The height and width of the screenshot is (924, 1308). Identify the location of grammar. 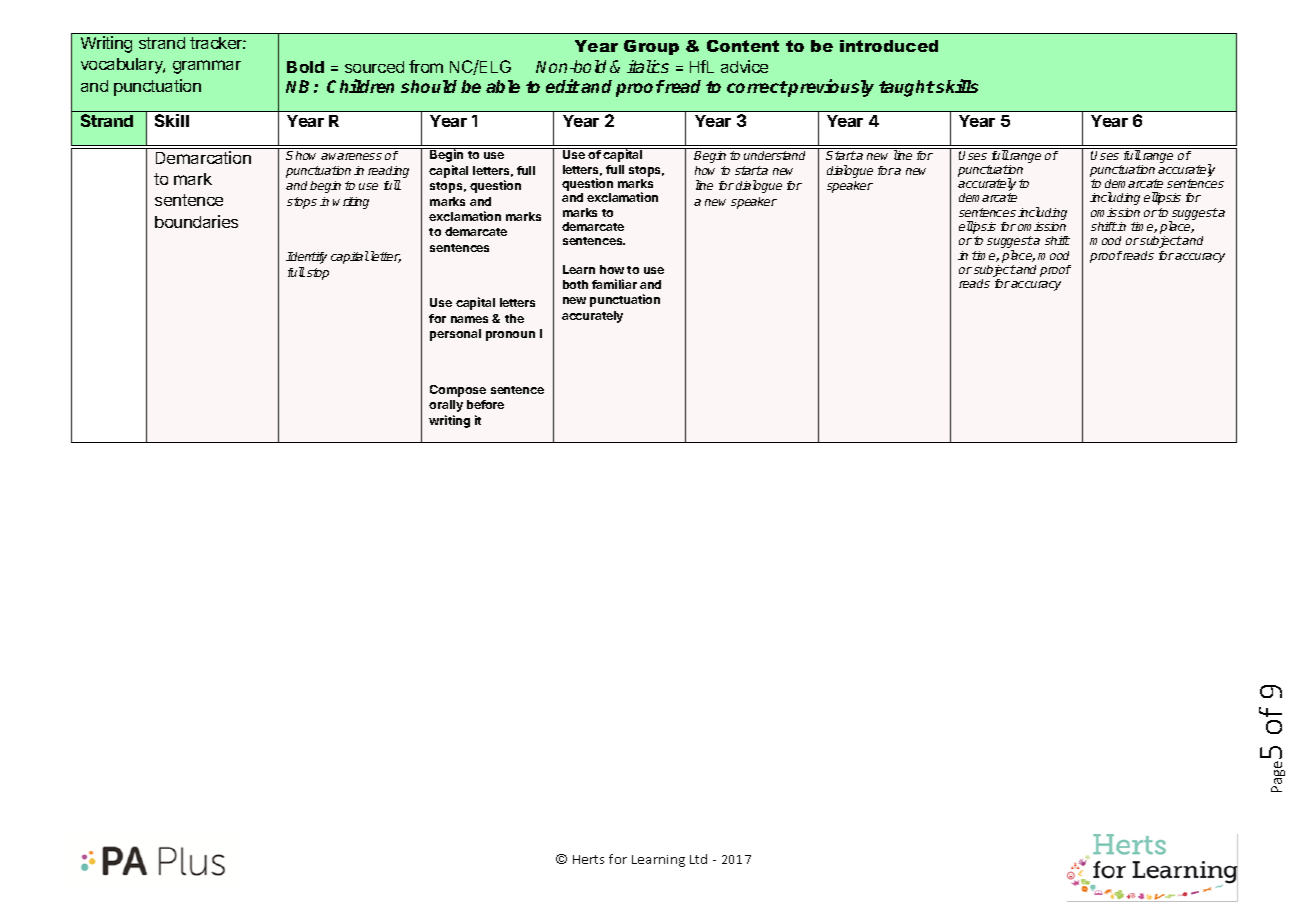
(207, 67).
